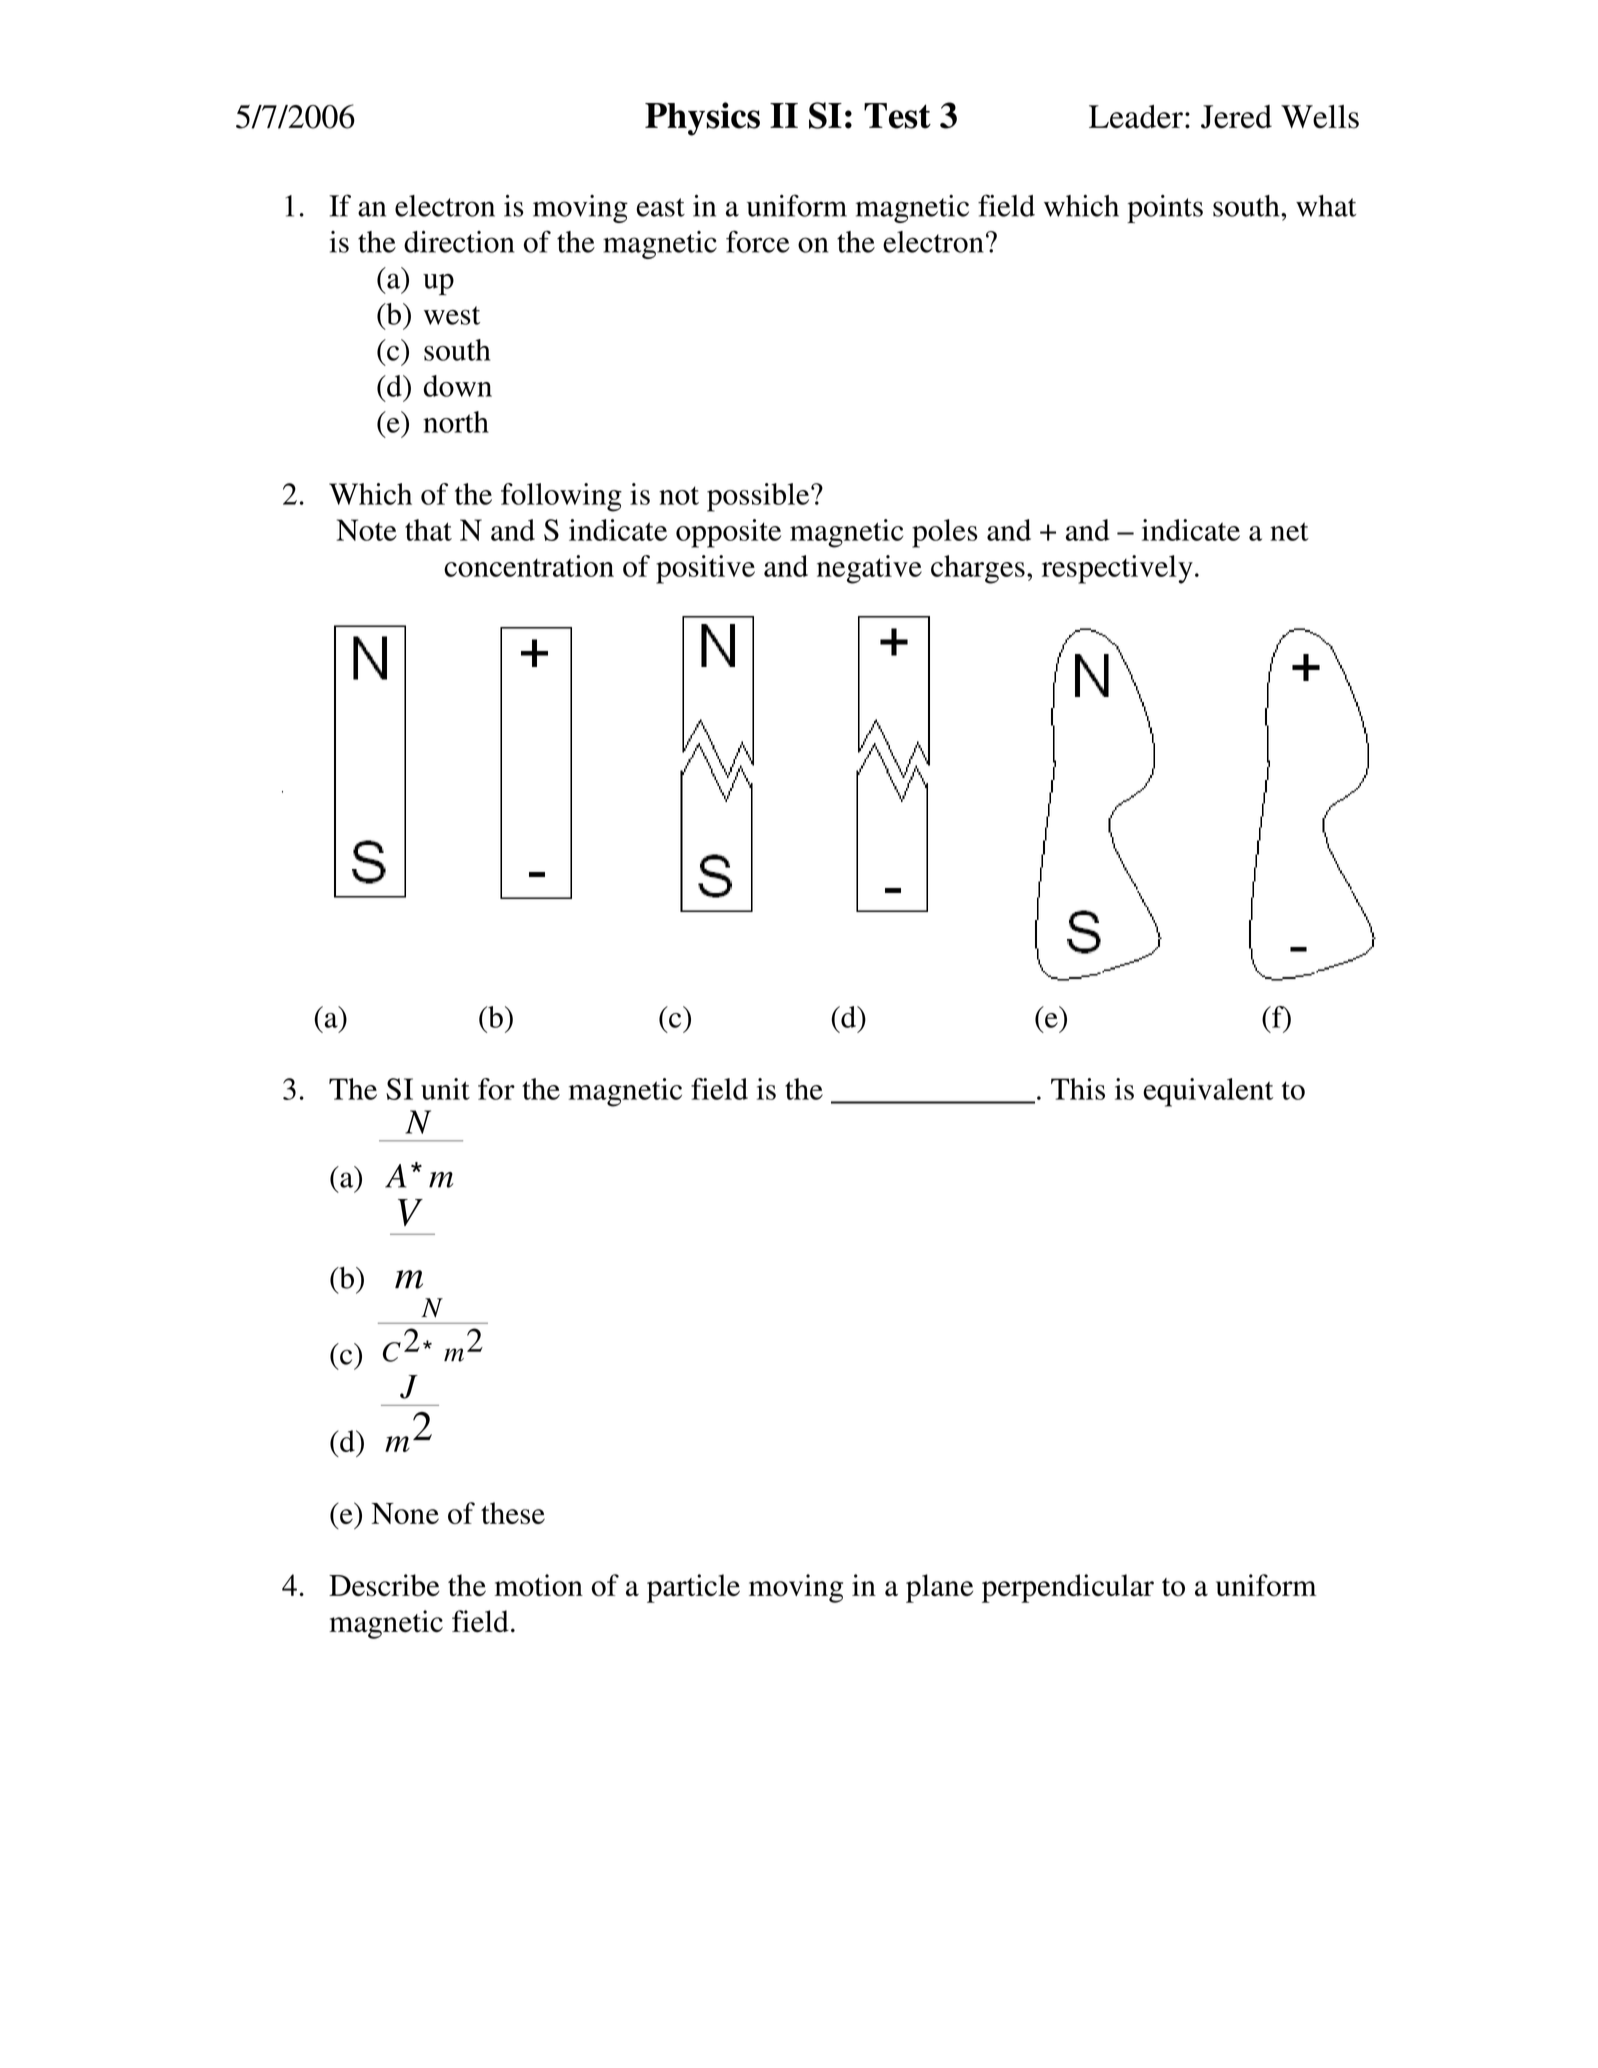 This screenshot has height=2068, width=1598. I want to click on negative, so click(869, 569).
